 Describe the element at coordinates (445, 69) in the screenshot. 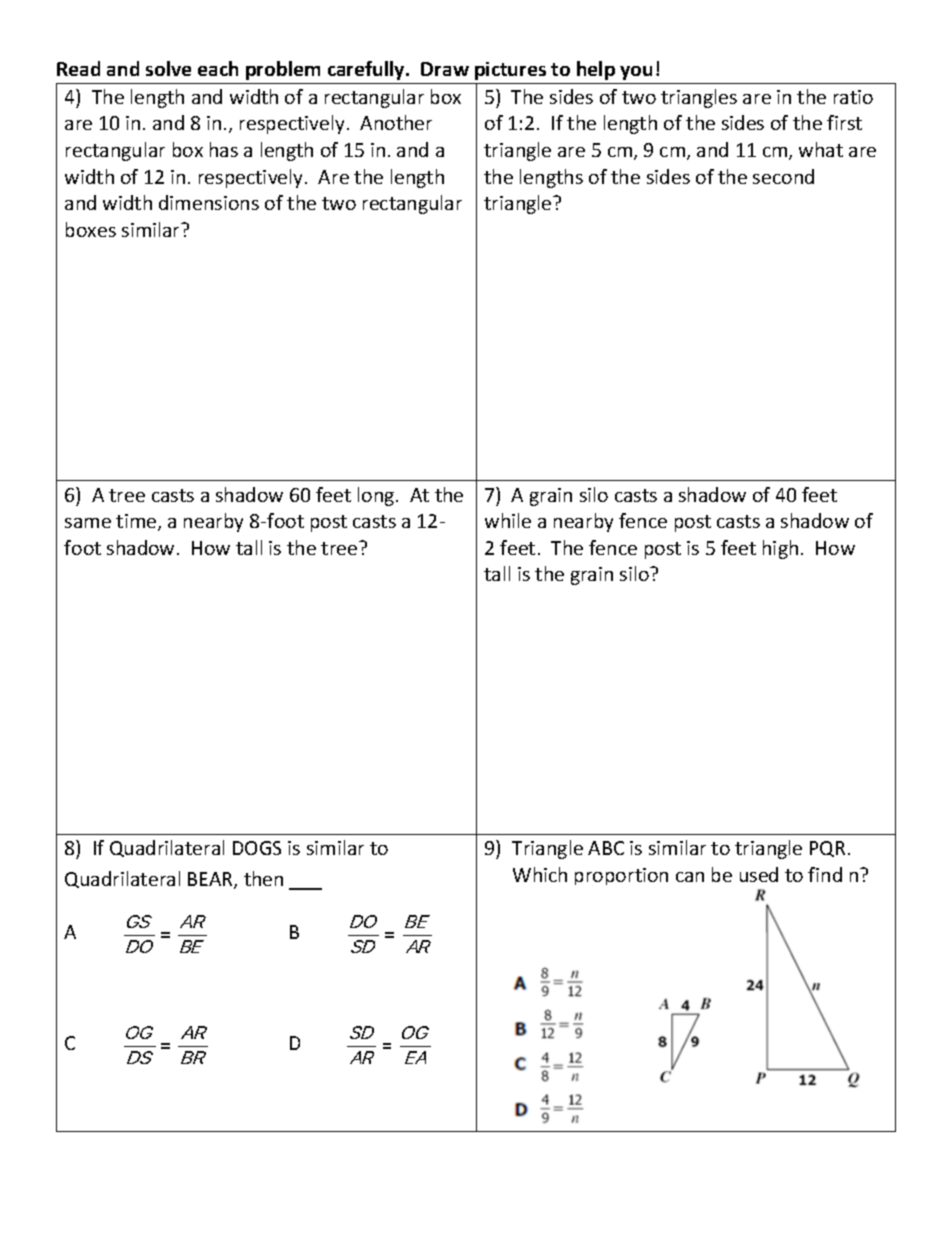

I see `Draw` at that location.
